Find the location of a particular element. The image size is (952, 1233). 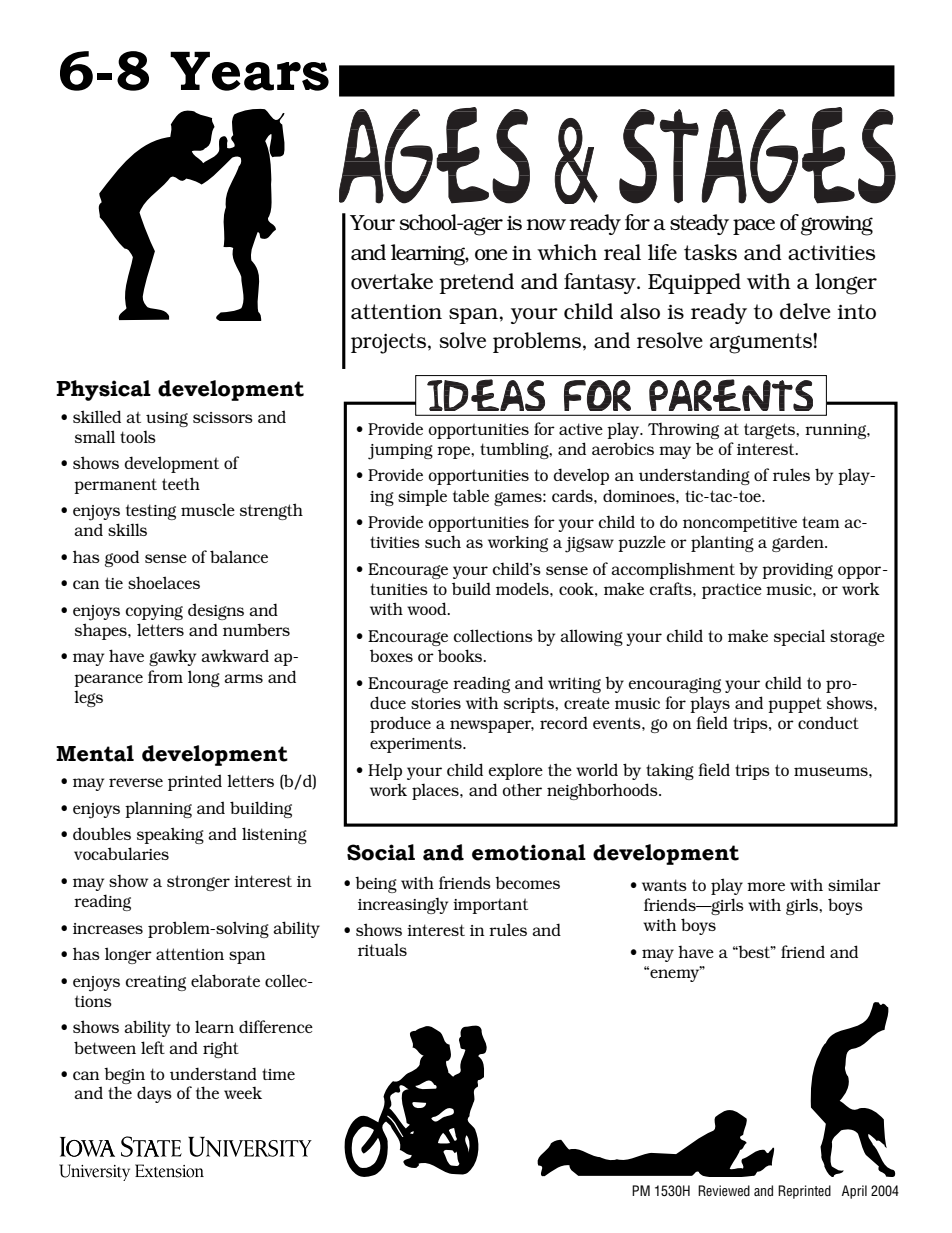

special is located at coordinates (799, 637).
